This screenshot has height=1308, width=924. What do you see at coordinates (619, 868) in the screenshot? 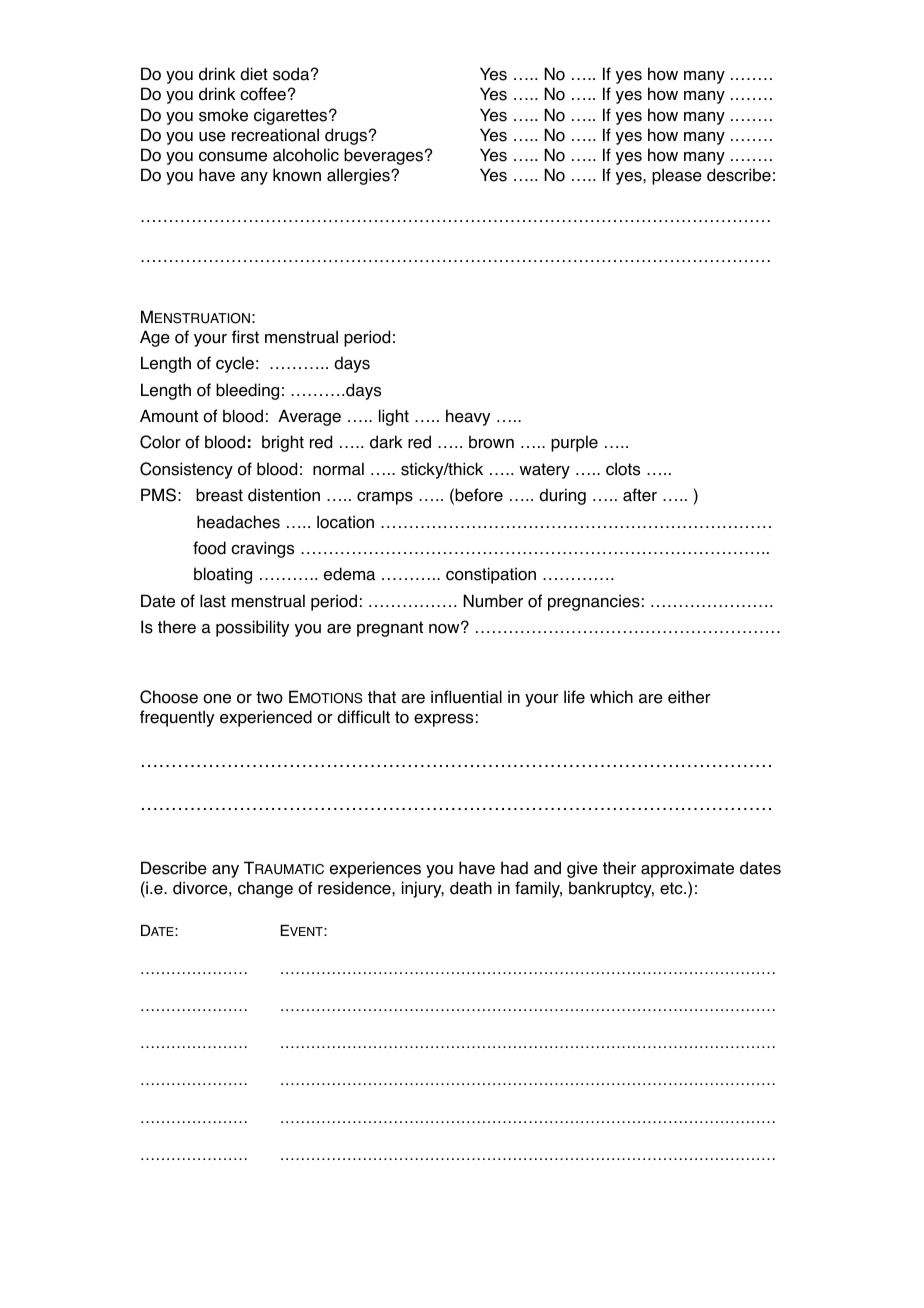
I see `their` at bounding box center [619, 868].
